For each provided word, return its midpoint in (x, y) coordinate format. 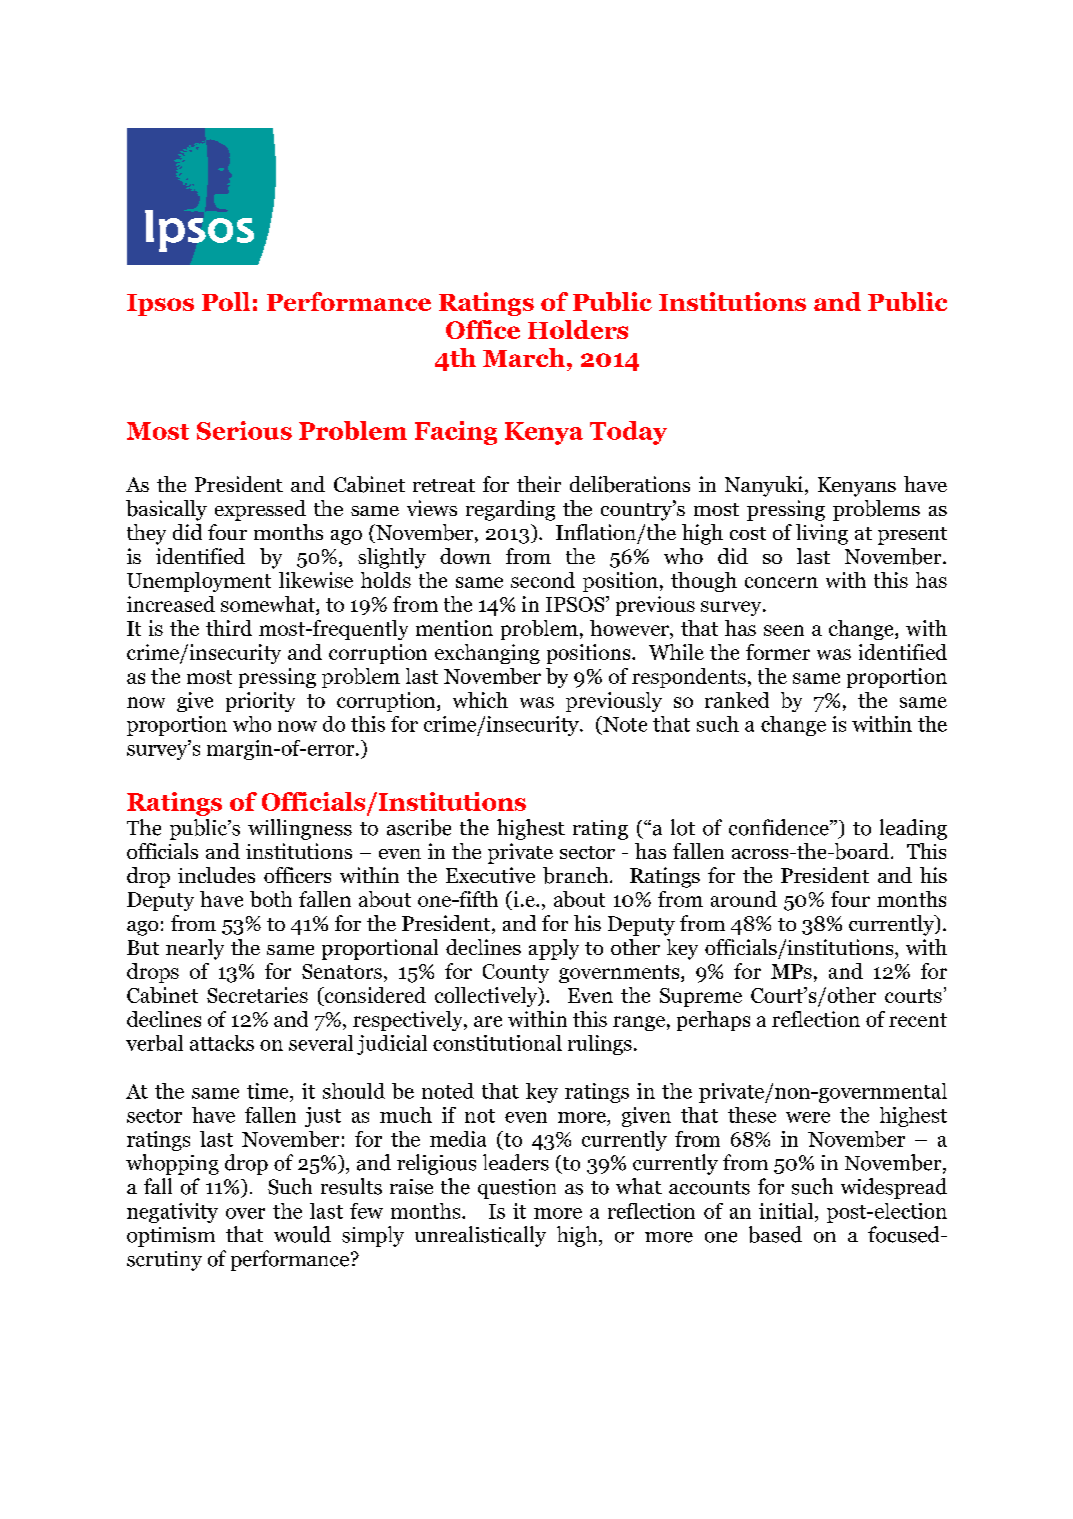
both (271, 899)
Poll (226, 301)
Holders (578, 329)
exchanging (487, 654)
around (744, 899)
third (229, 628)
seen (784, 630)
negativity (172, 1213)
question (517, 1189)
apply (554, 949)
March (525, 357)
